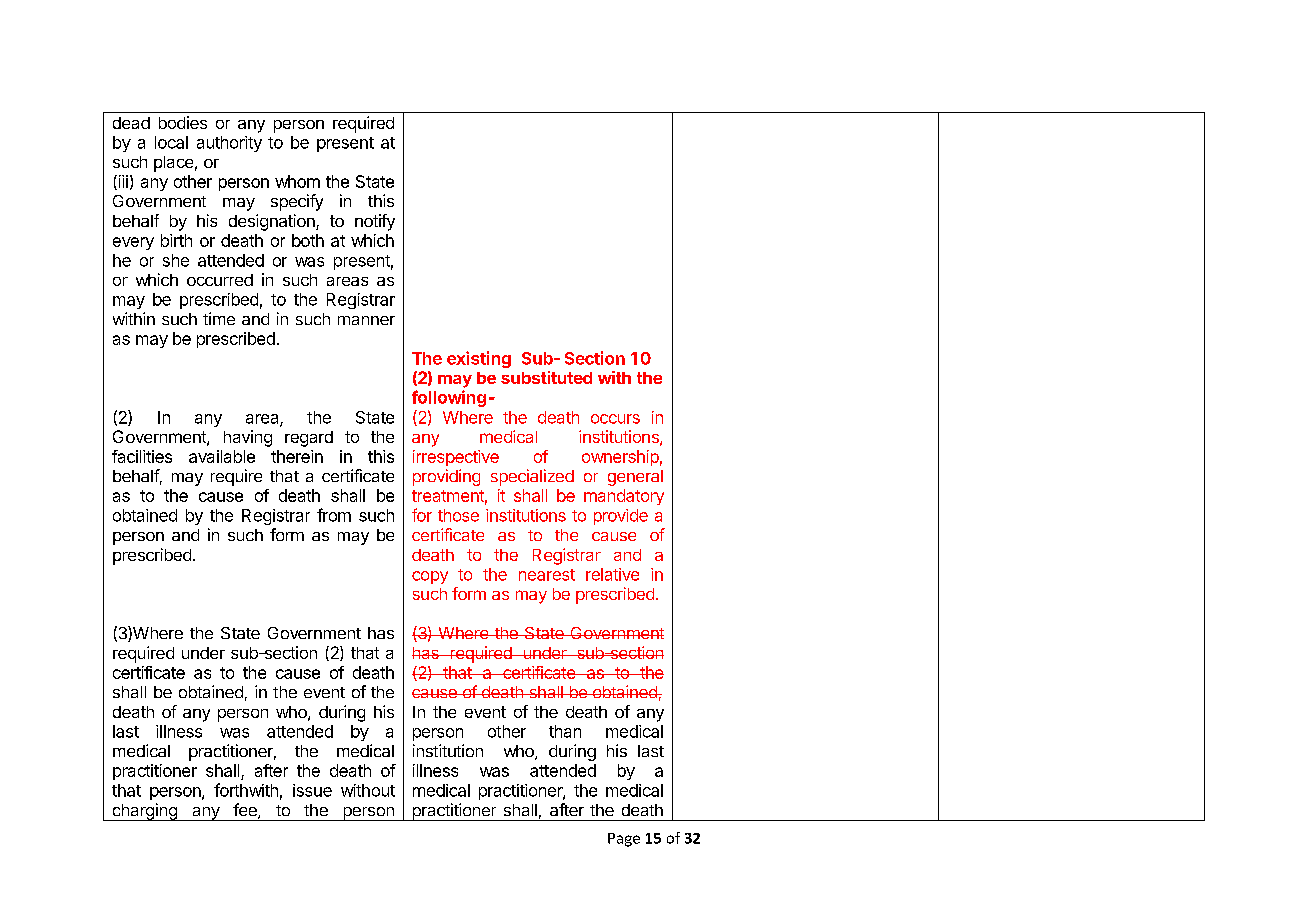 The width and height of the page is (1308, 924). Describe the element at coordinates (375, 222) in the page. I see `notify` at that location.
